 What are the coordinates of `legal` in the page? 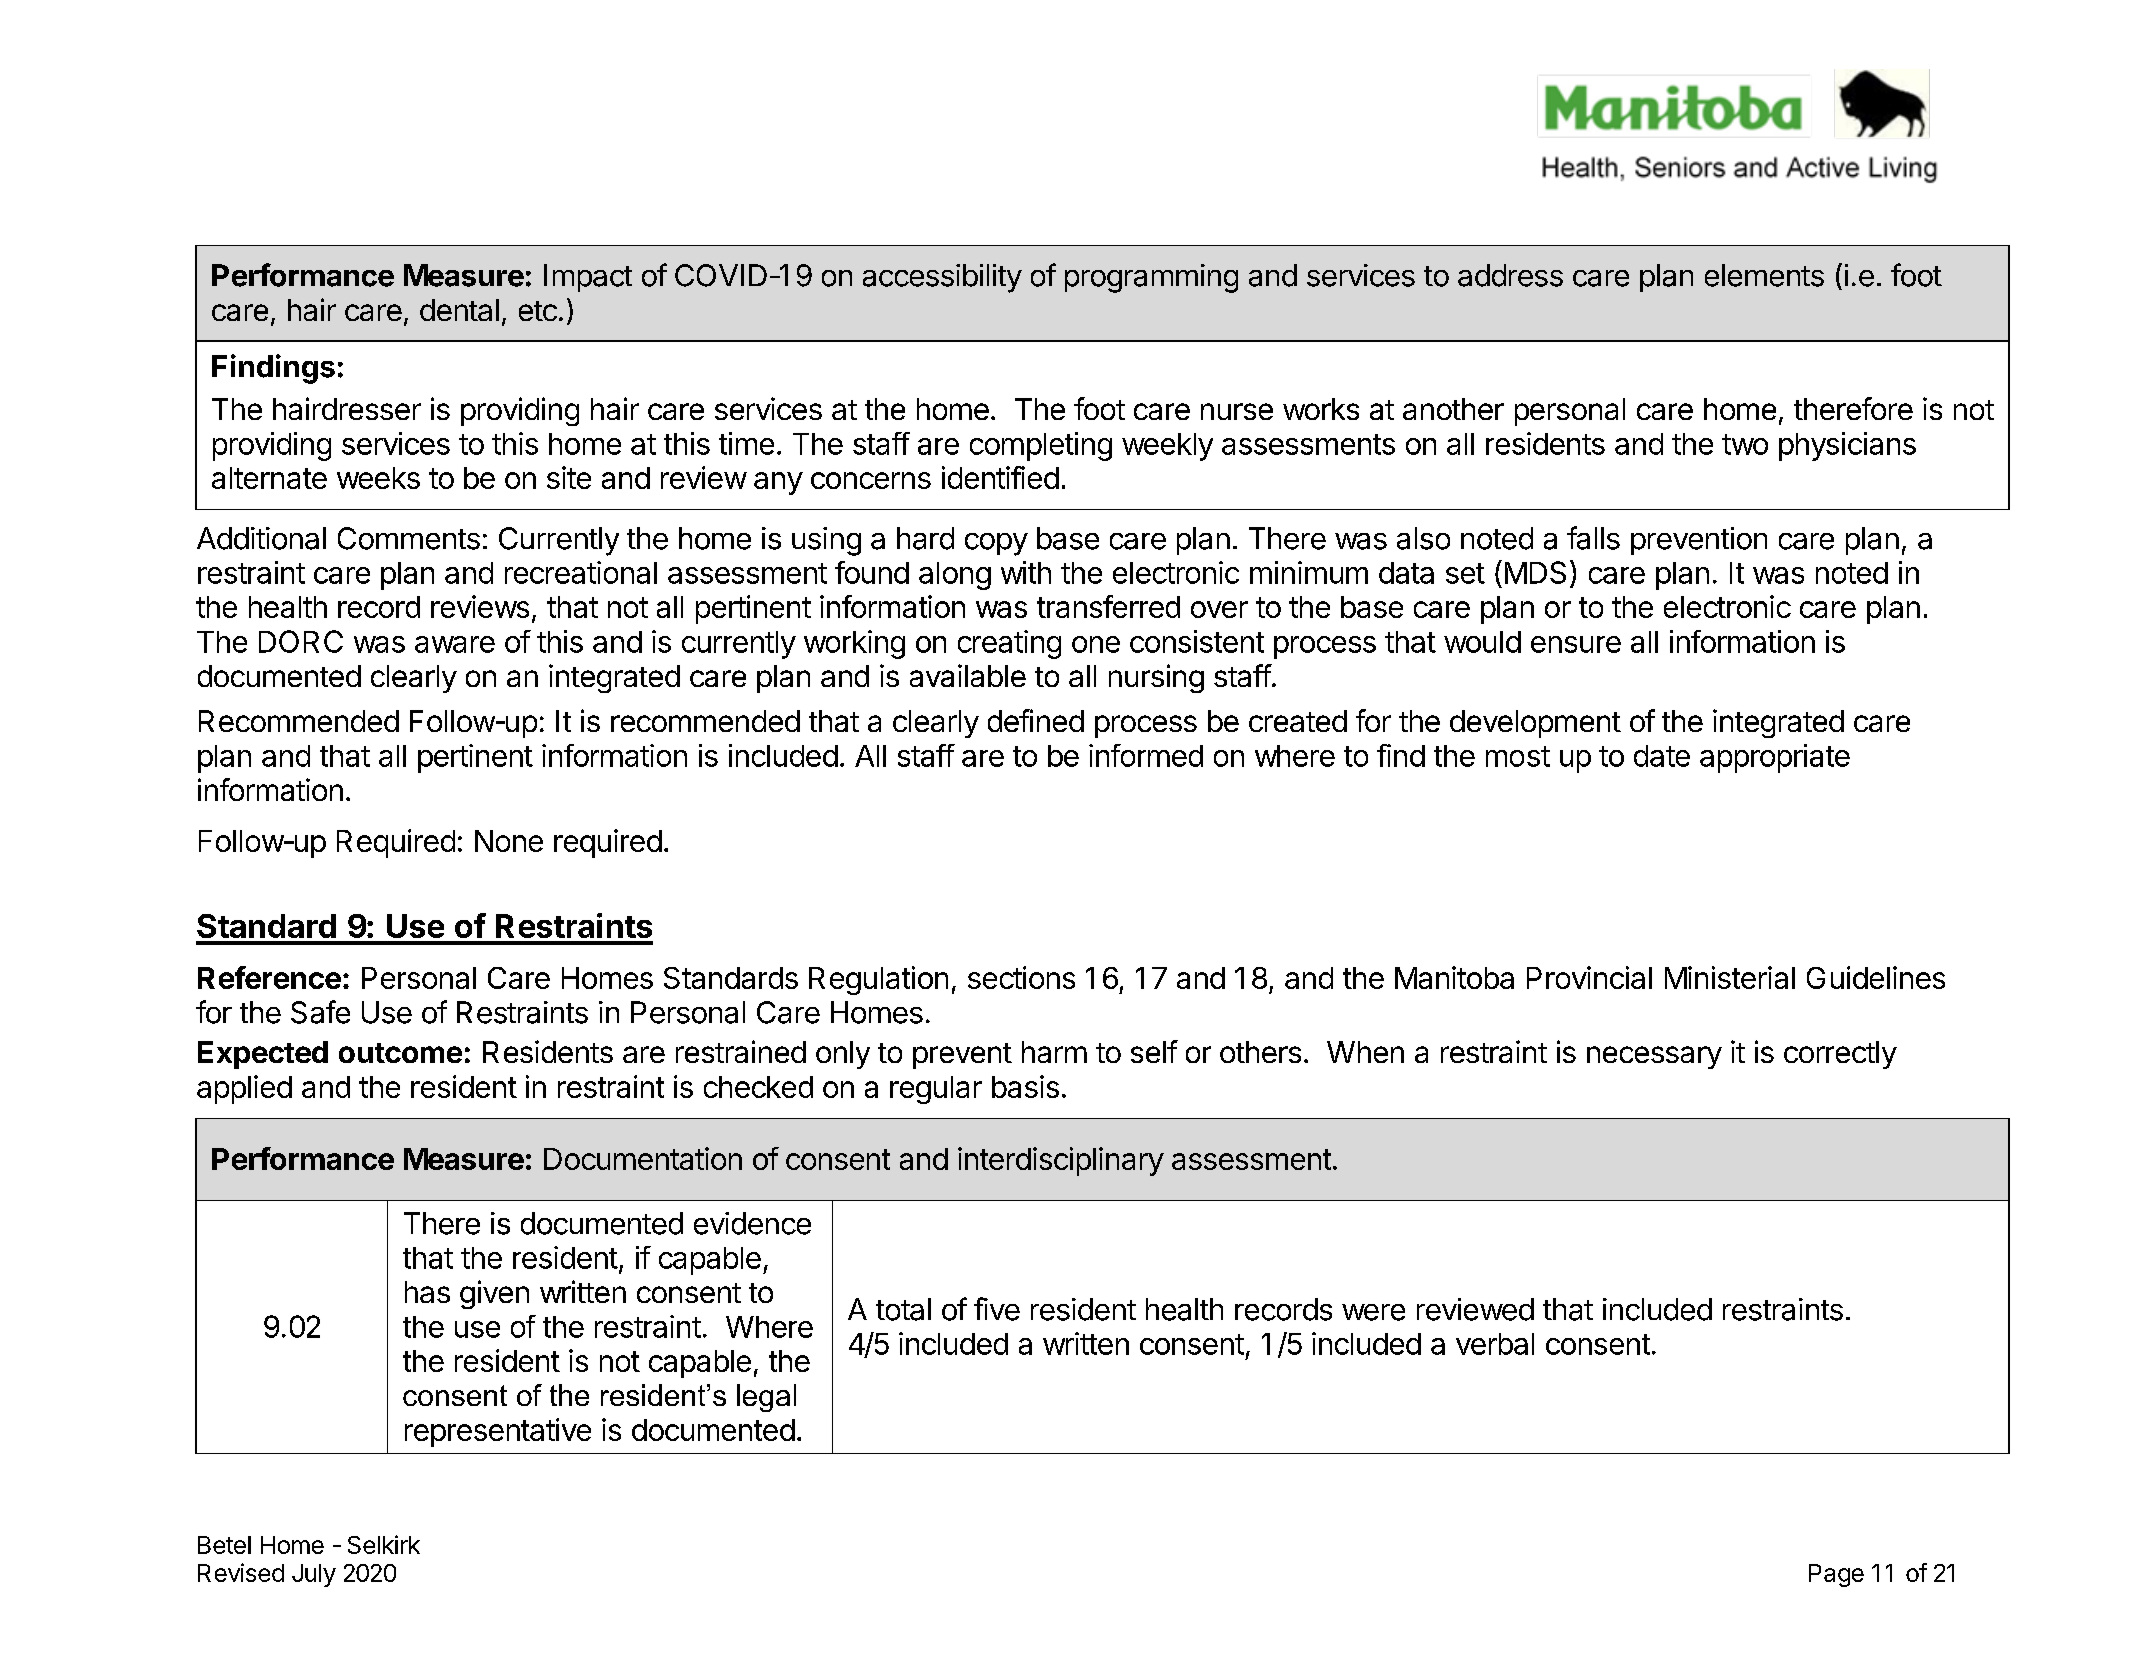 It's located at (766, 1398).
